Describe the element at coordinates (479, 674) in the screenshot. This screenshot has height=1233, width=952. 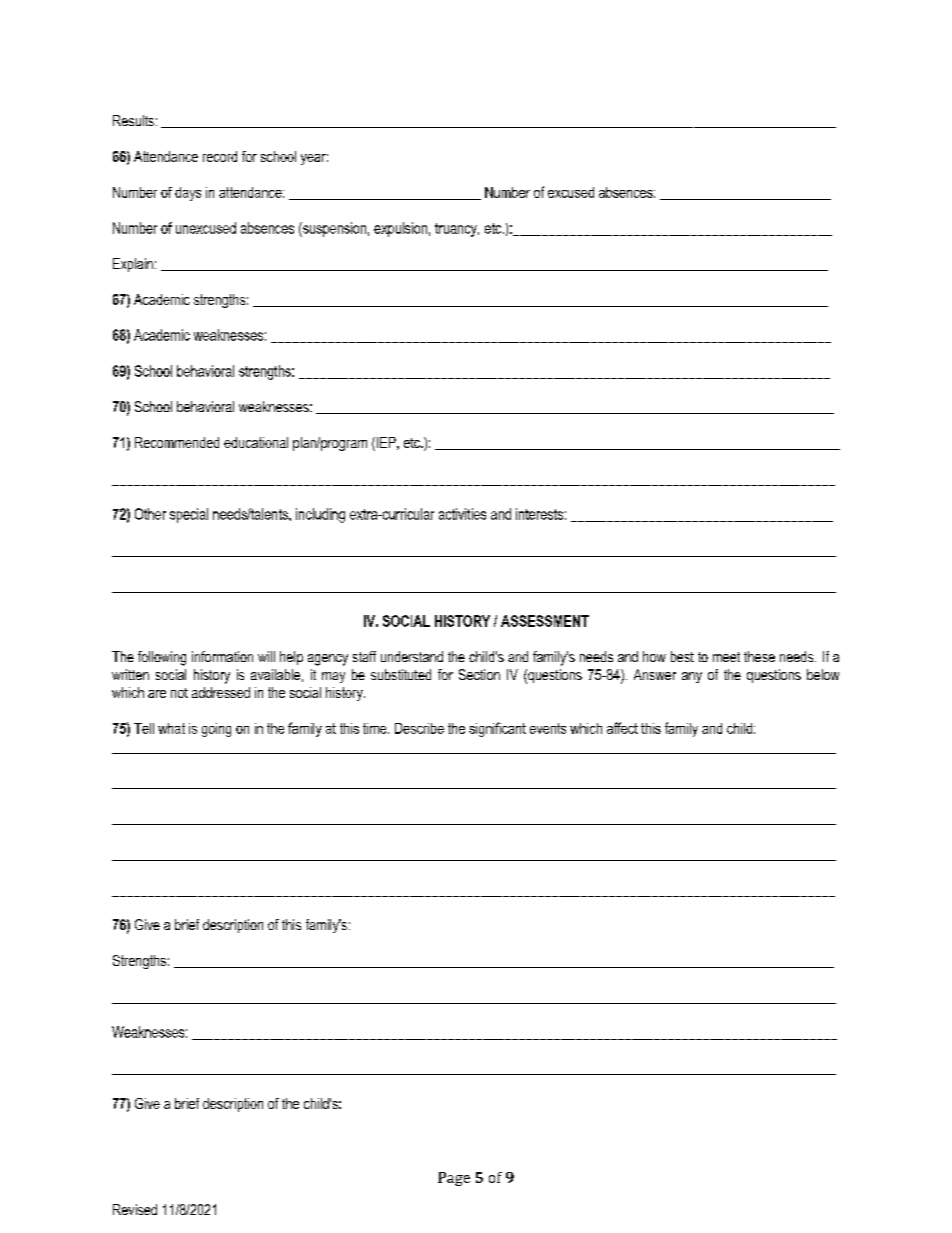
I see `Section` at that location.
